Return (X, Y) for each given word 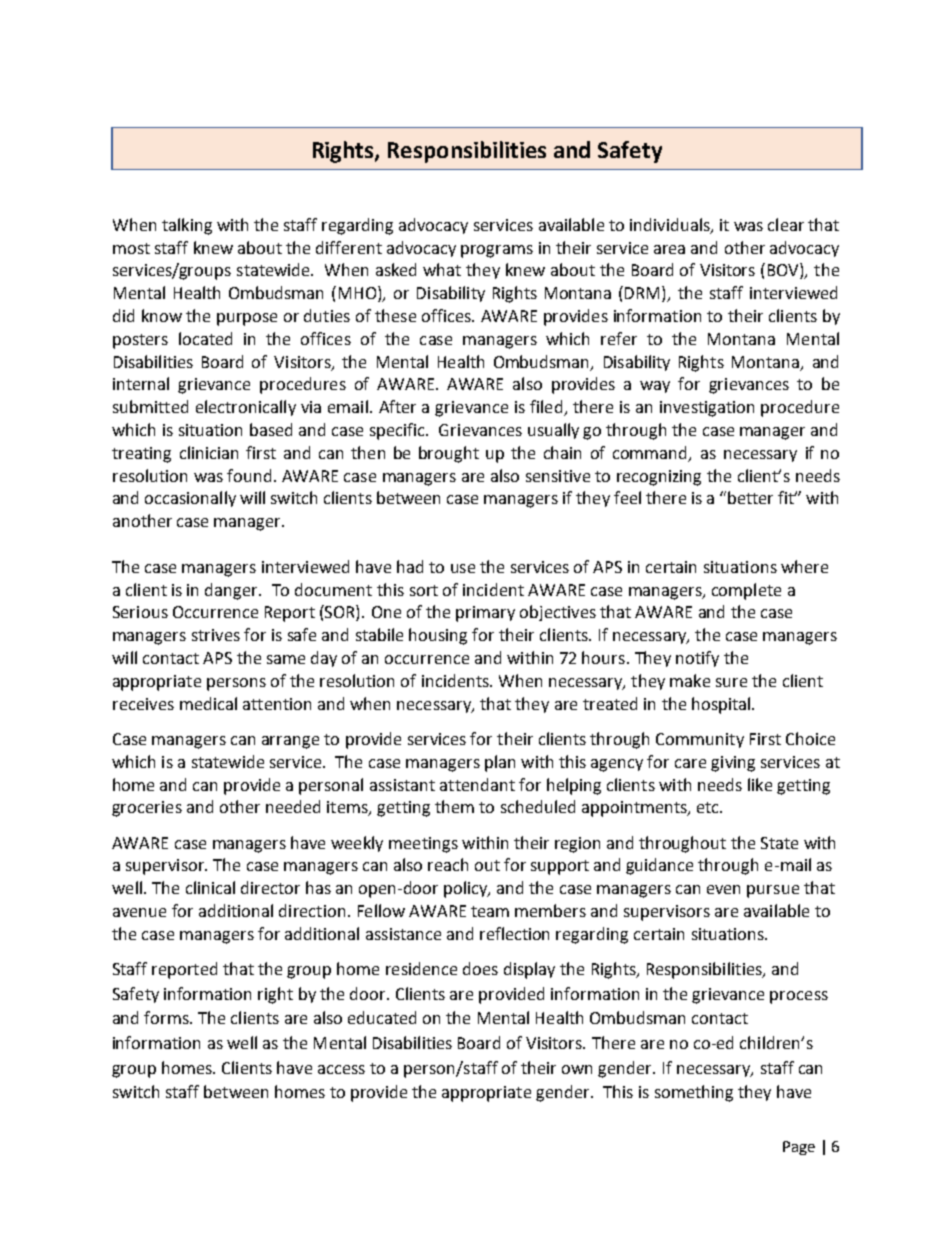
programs (497, 251)
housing (438, 636)
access (341, 1069)
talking (187, 226)
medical (208, 703)
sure (731, 682)
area (669, 249)
